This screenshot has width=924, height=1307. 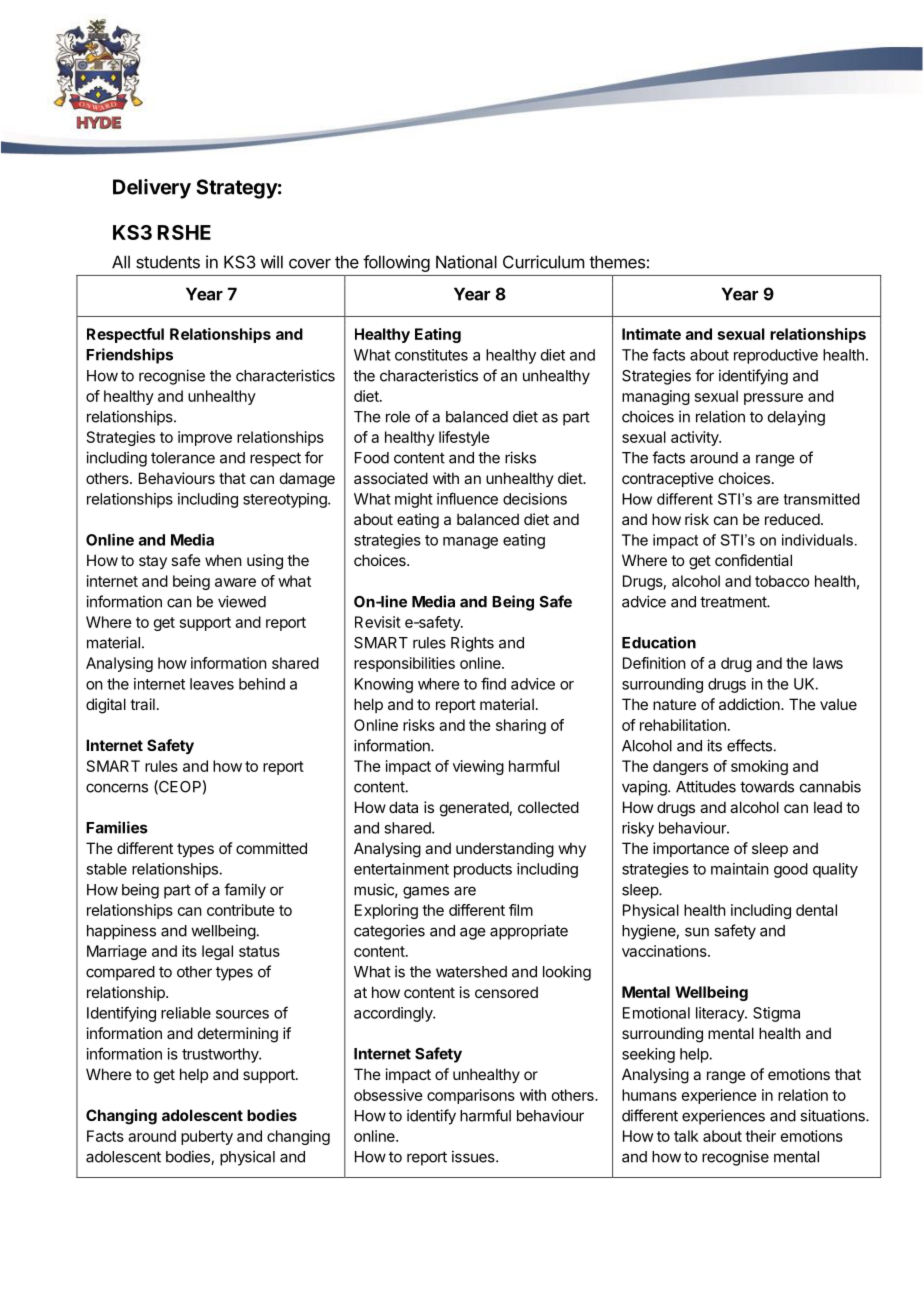 I want to click on puberty, so click(x=207, y=1137).
